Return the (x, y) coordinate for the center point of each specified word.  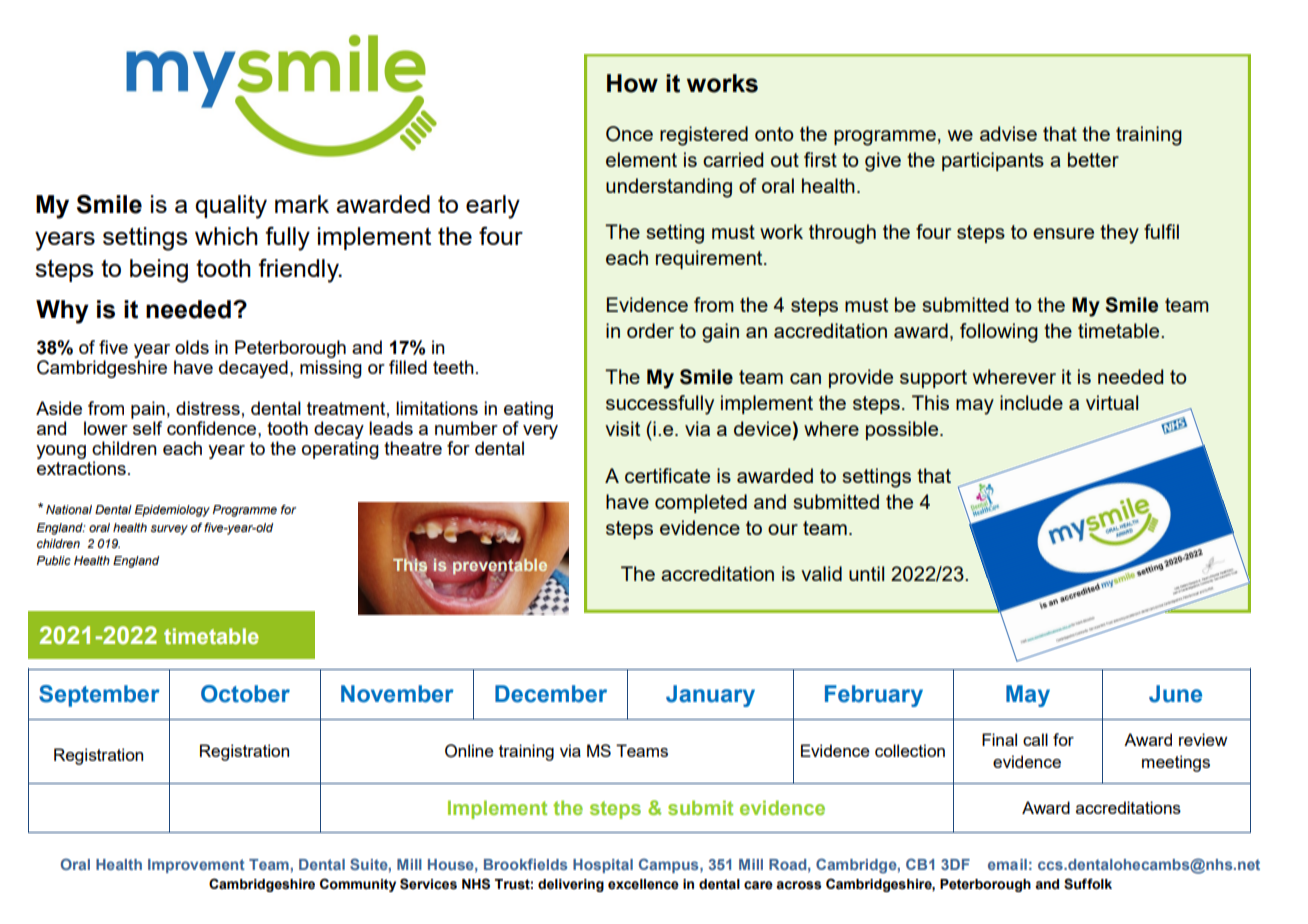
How (632, 83)
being (159, 271)
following (999, 333)
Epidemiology (172, 511)
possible (903, 430)
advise (1008, 133)
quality (231, 207)
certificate (667, 475)
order (650, 330)
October (245, 694)
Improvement (196, 866)
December (551, 694)
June (1175, 694)
